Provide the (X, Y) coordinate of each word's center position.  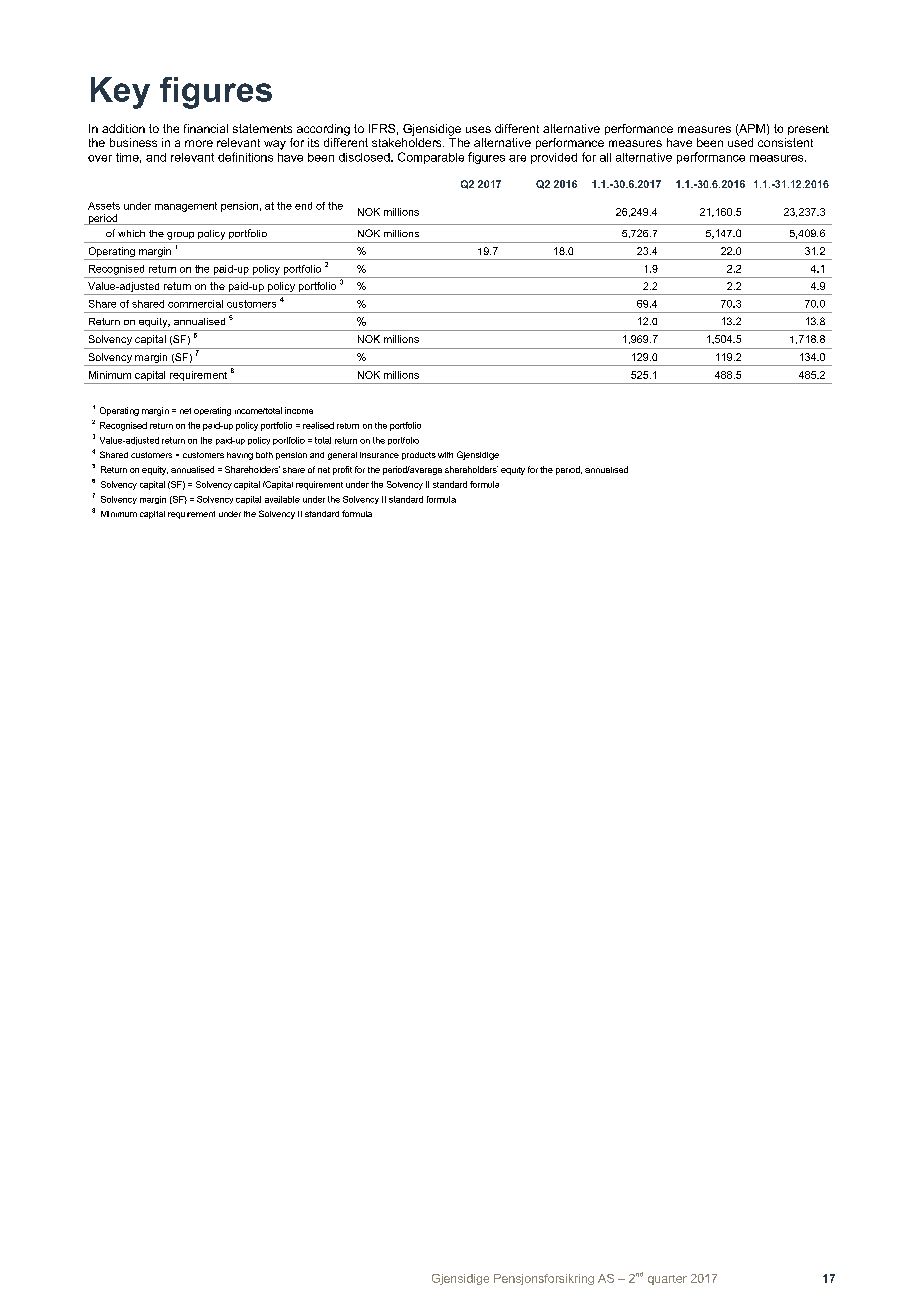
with (445, 455)
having (240, 456)
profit (342, 470)
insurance (379, 455)
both (264, 455)
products (419, 456)
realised (318, 425)
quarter (667, 1280)
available (282, 499)
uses (478, 129)
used (740, 142)
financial (206, 128)
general (342, 456)
